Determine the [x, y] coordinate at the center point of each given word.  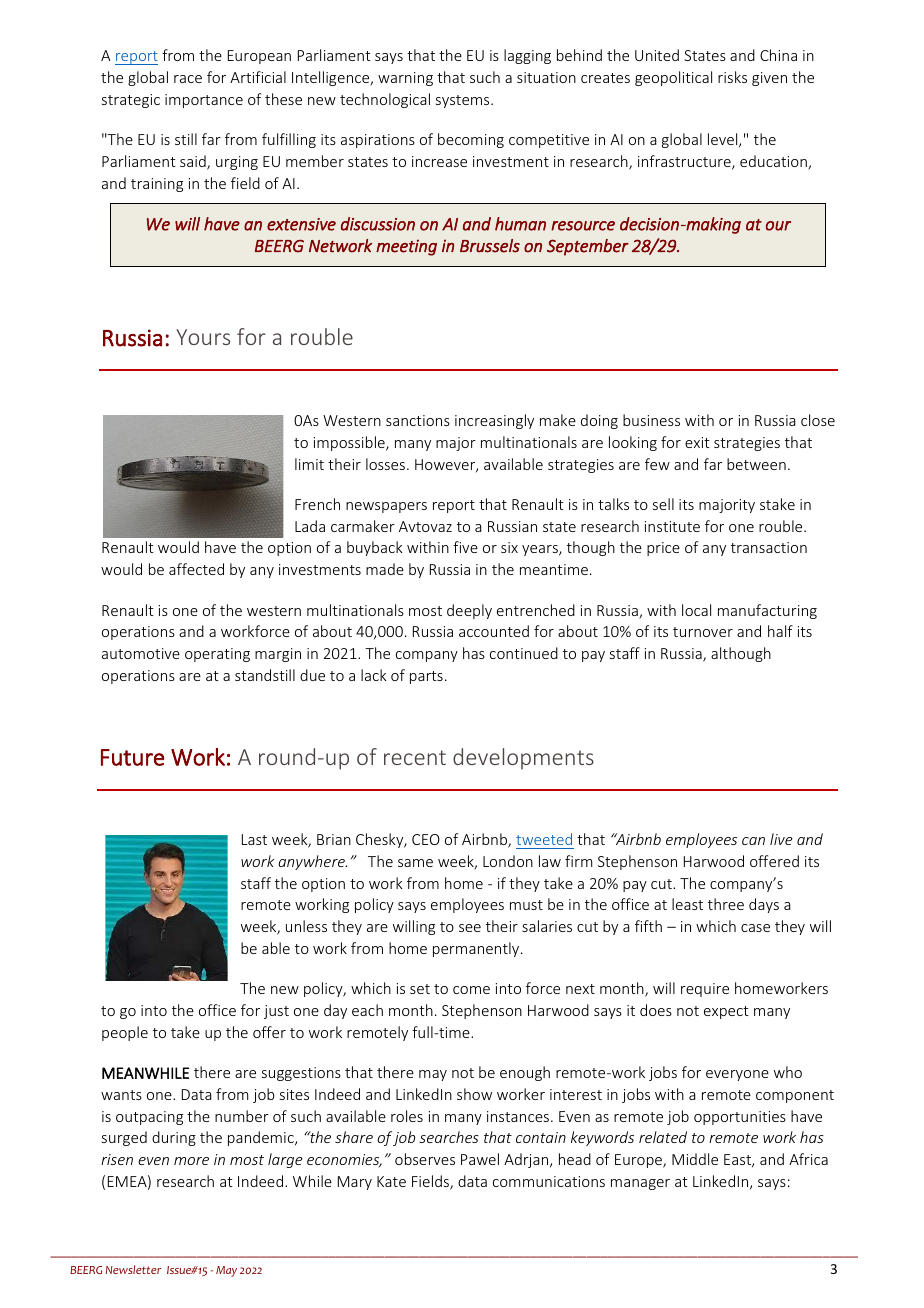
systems [464, 101]
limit [309, 464]
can [753, 841]
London [508, 861]
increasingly [494, 421]
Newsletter [133, 1269]
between [756, 464]
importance [204, 101]
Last [254, 839]
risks [732, 77]
